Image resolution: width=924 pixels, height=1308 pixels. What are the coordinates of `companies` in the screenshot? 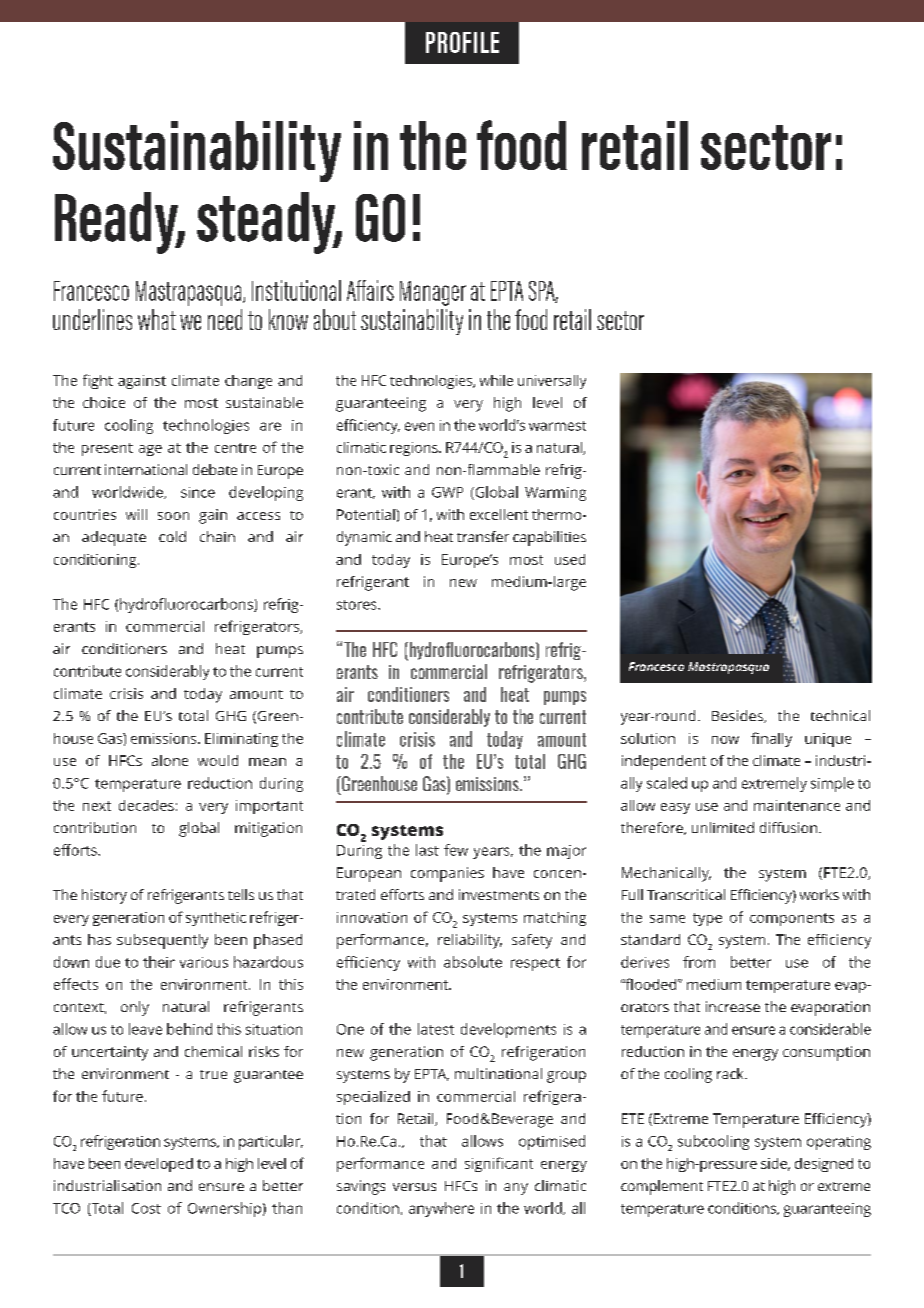 It's located at (447, 874).
